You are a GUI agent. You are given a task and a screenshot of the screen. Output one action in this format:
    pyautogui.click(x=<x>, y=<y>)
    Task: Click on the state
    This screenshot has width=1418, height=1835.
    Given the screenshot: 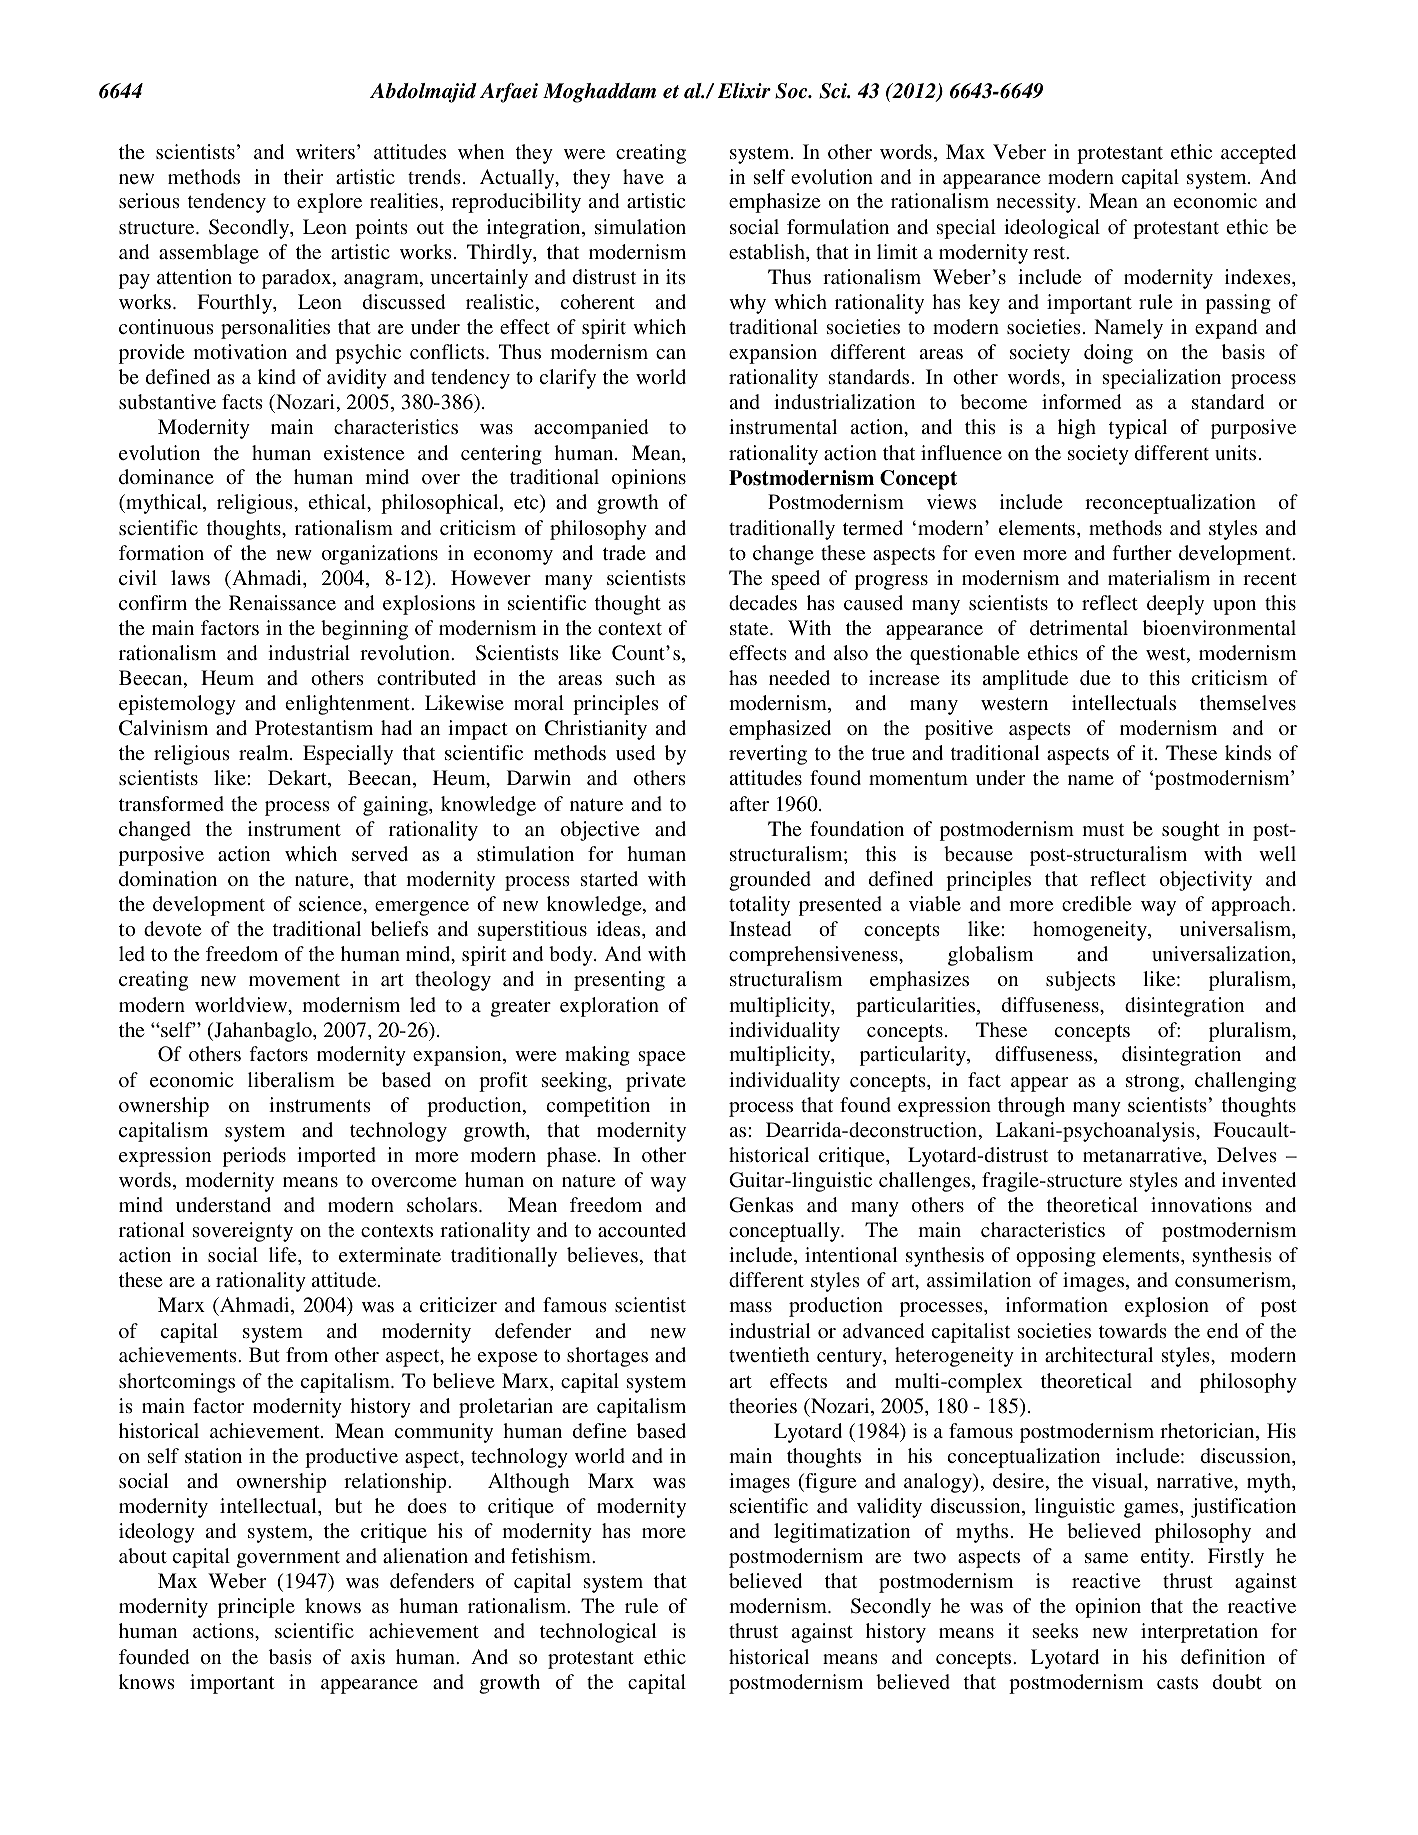 What is the action you would take?
    pyautogui.click(x=750, y=629)
